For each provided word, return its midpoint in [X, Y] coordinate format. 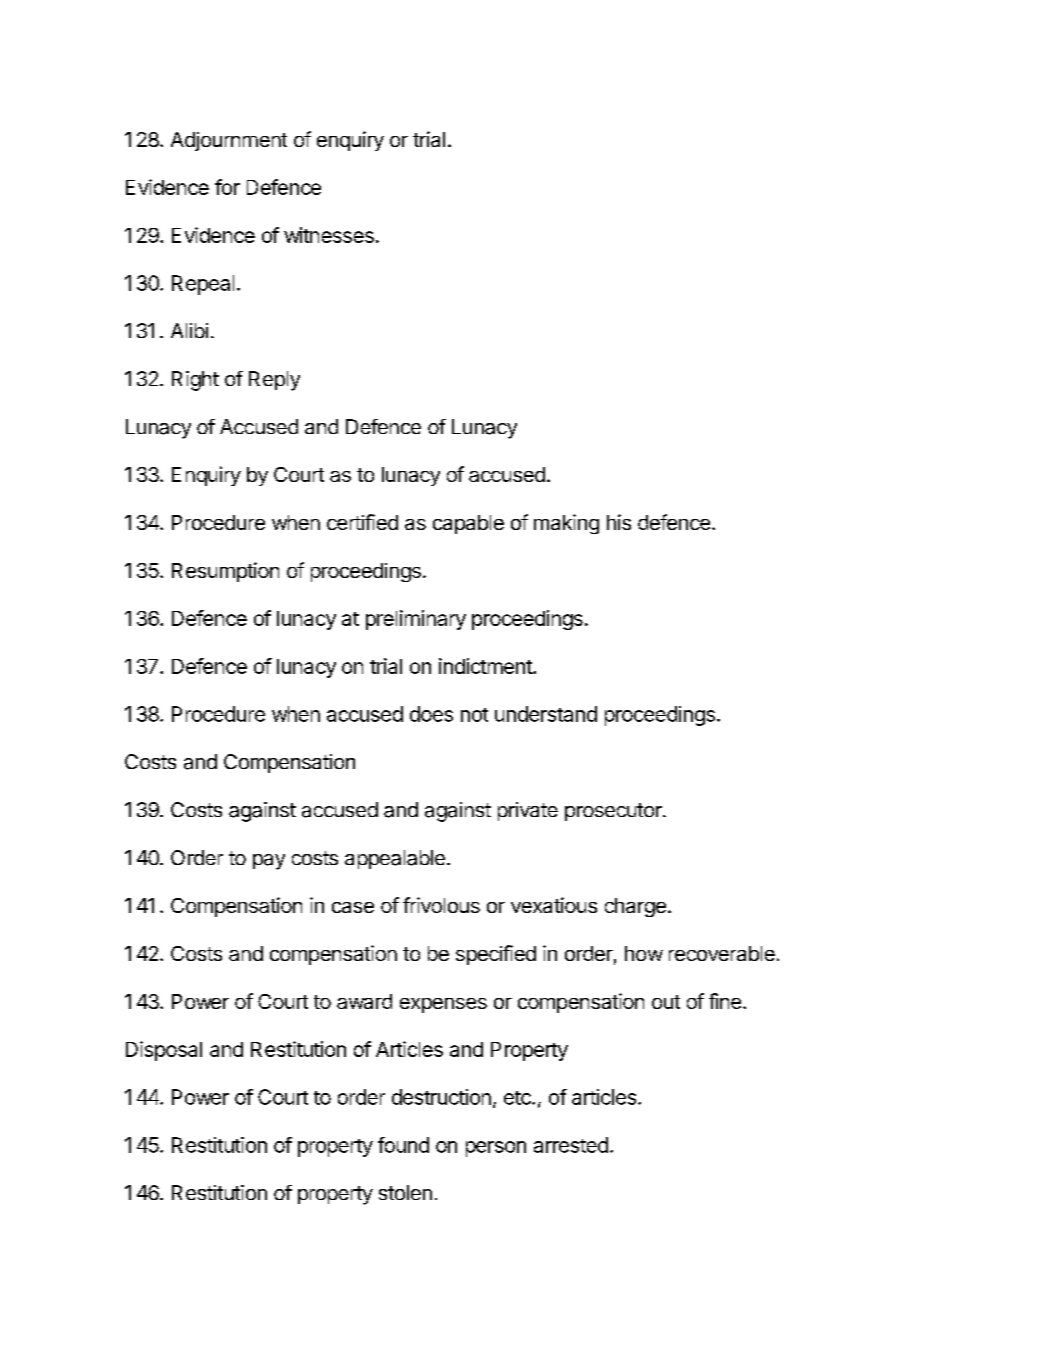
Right [195, 381]
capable [468, 524]
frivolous [441, 905]
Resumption [225, 572]
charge [635, 907]
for [227, 187]
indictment [486, 666]
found [403, 1145]
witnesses [329, 235]
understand [546, 714]
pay [269, 862]
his [619, 522]
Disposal [164, 1051]
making [566, 524]
